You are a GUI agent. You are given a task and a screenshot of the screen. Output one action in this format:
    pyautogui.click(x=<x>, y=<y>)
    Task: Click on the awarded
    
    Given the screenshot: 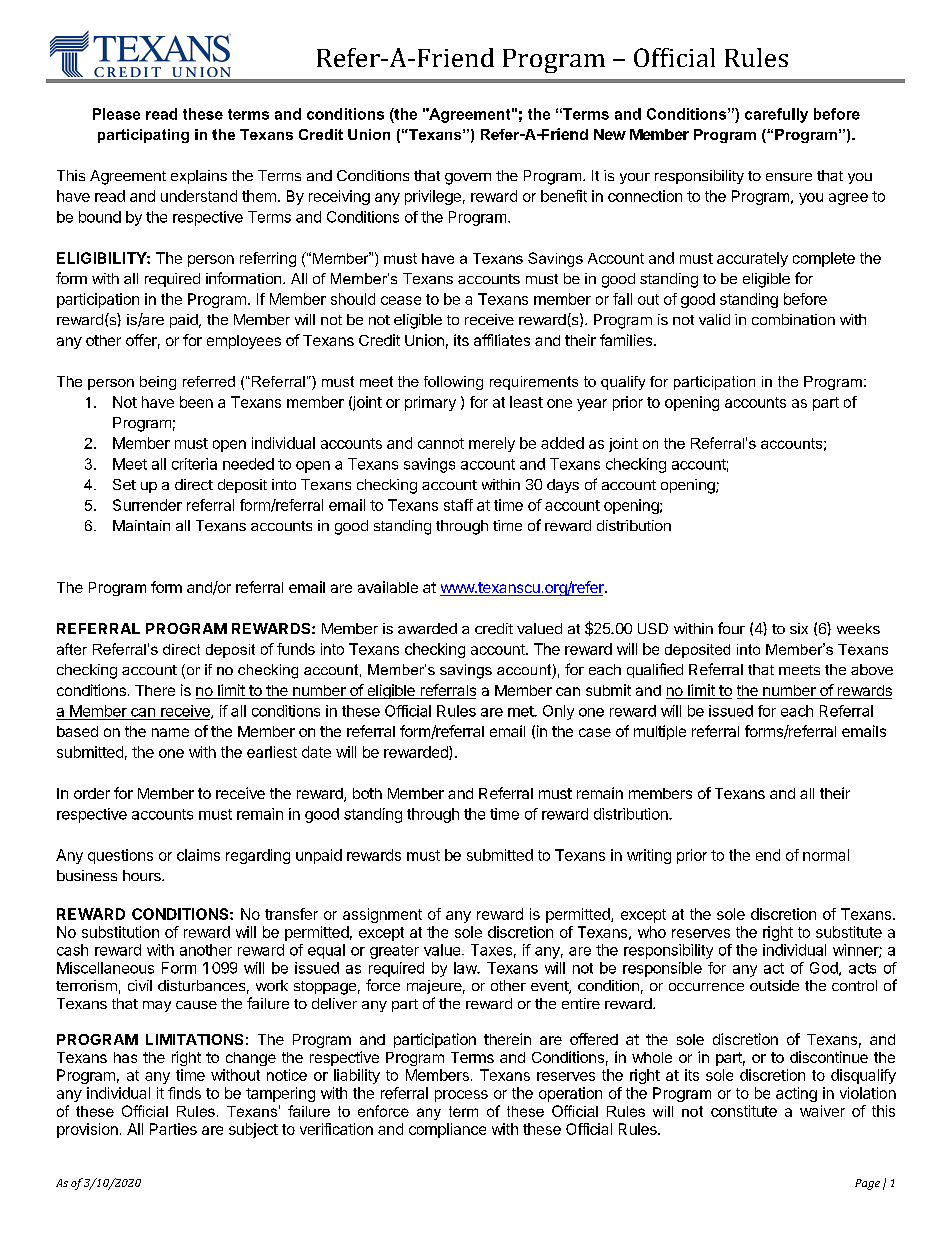 What is the action you would take?
    pyautogui.click(x=427, y=628)
